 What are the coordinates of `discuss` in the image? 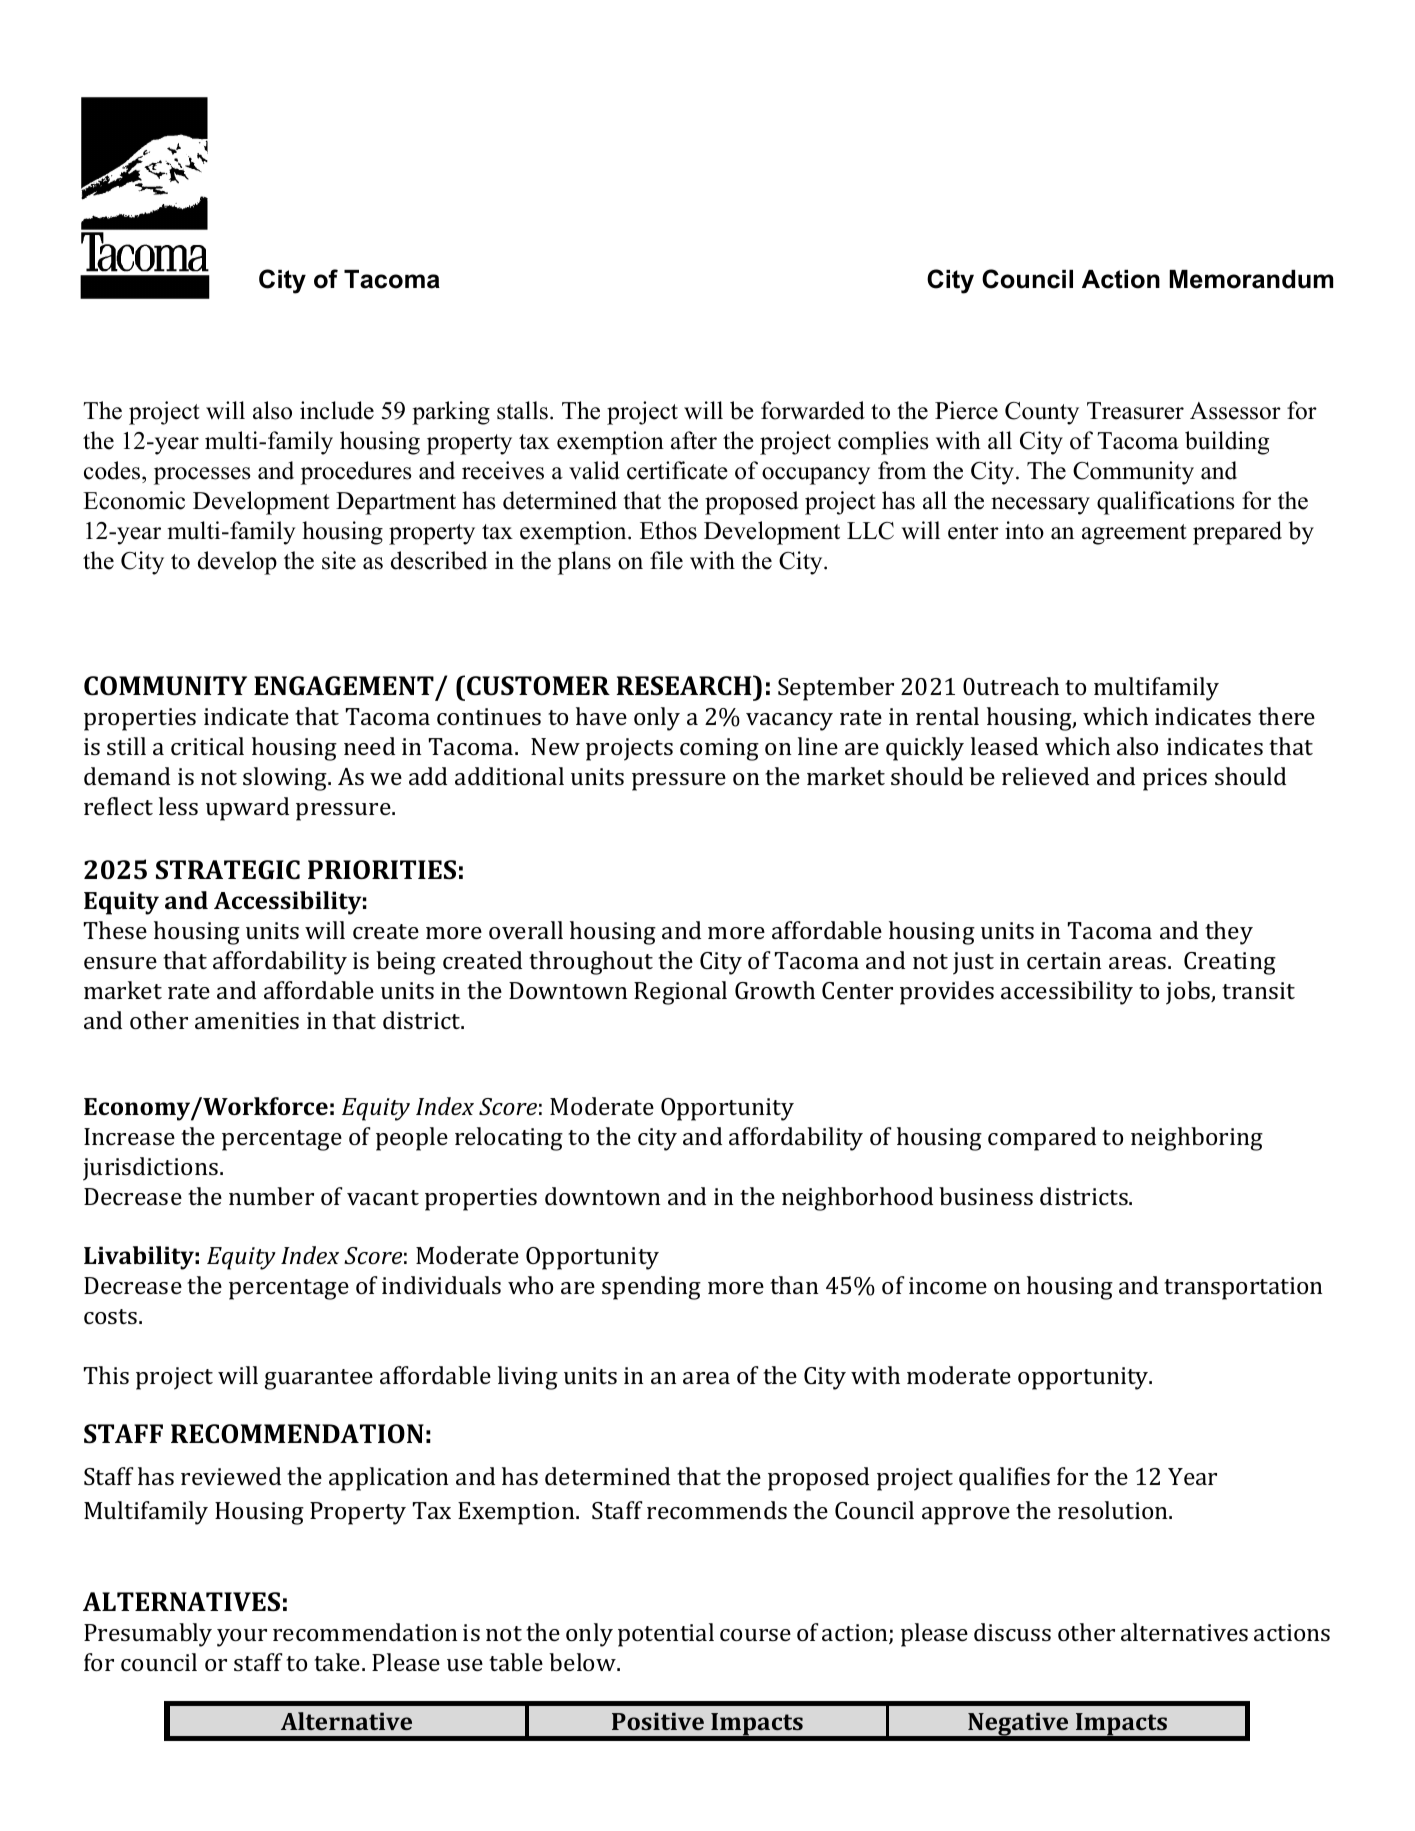 It's located at (1012, 1632).
